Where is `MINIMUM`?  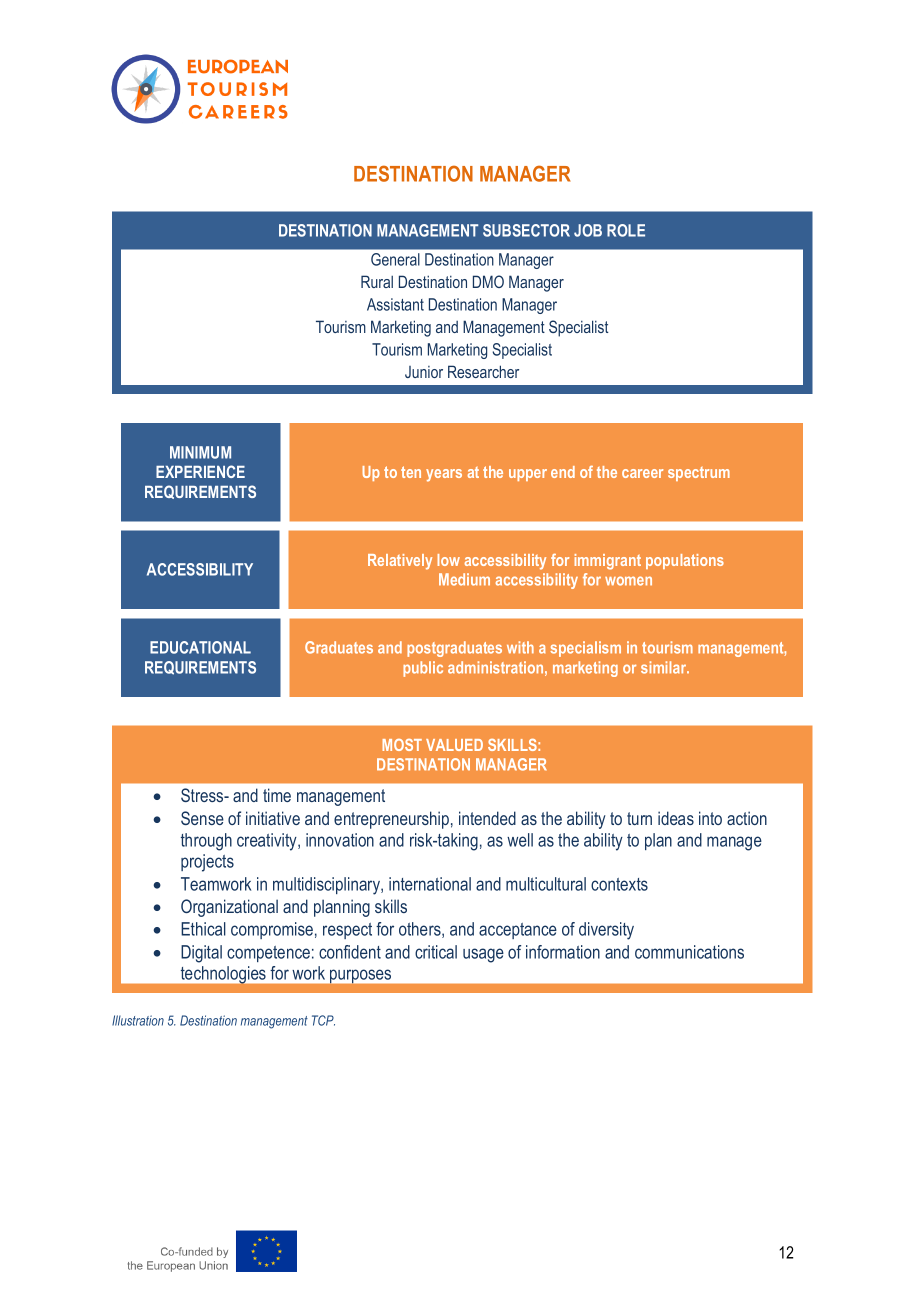
MINIMUM is located at coordinates (200, 452).
